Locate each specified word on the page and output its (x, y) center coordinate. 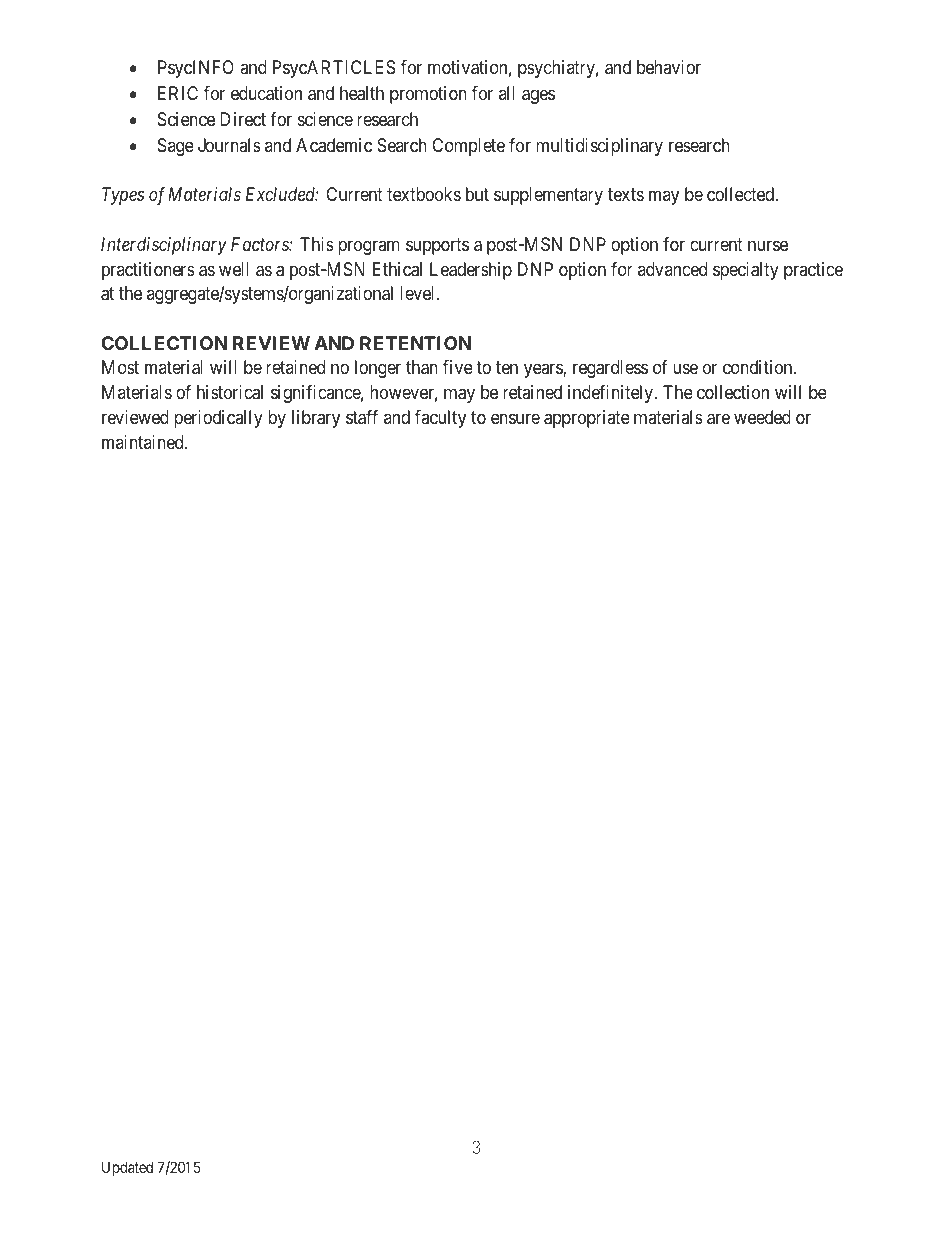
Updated (127, 1168)
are (718, 419)
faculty (440, 419)
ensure (515, 418)
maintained (144, 442)
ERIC (178, 93)
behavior (669, 67)
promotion (428, 95)
